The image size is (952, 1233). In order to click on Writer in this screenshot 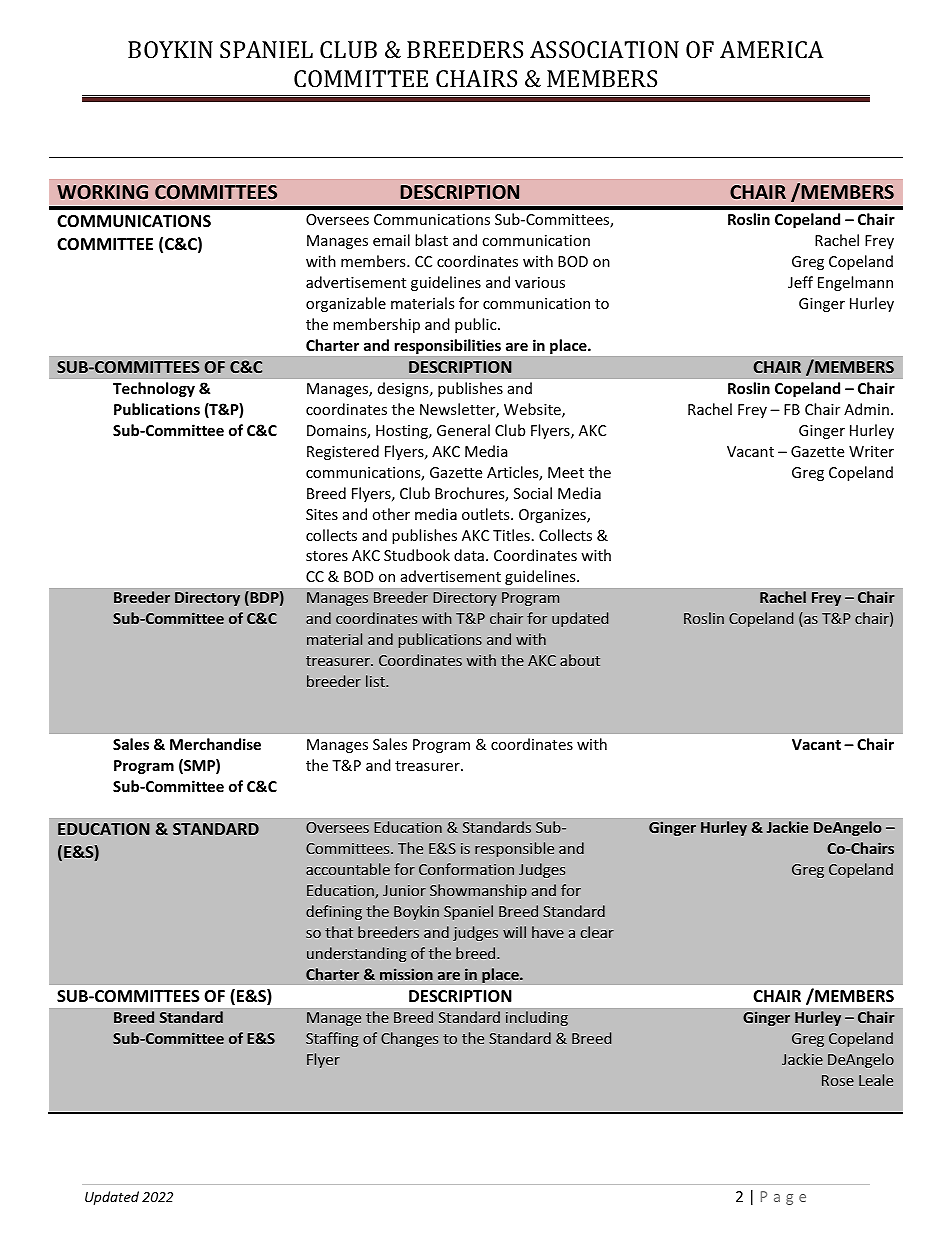, I will do `click(871, 451)`.
